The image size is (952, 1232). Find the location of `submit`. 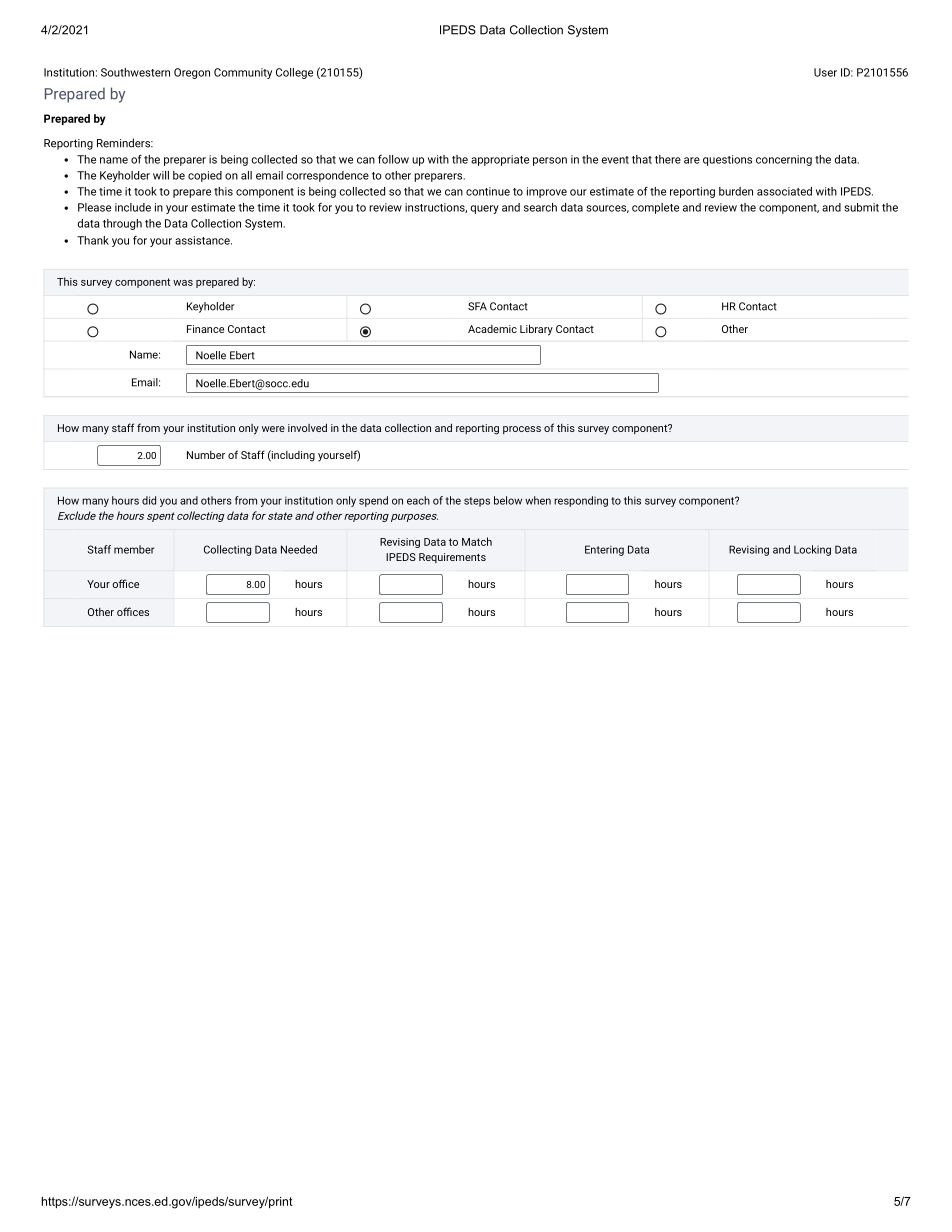

submit is located at coordinates (861, 207).
